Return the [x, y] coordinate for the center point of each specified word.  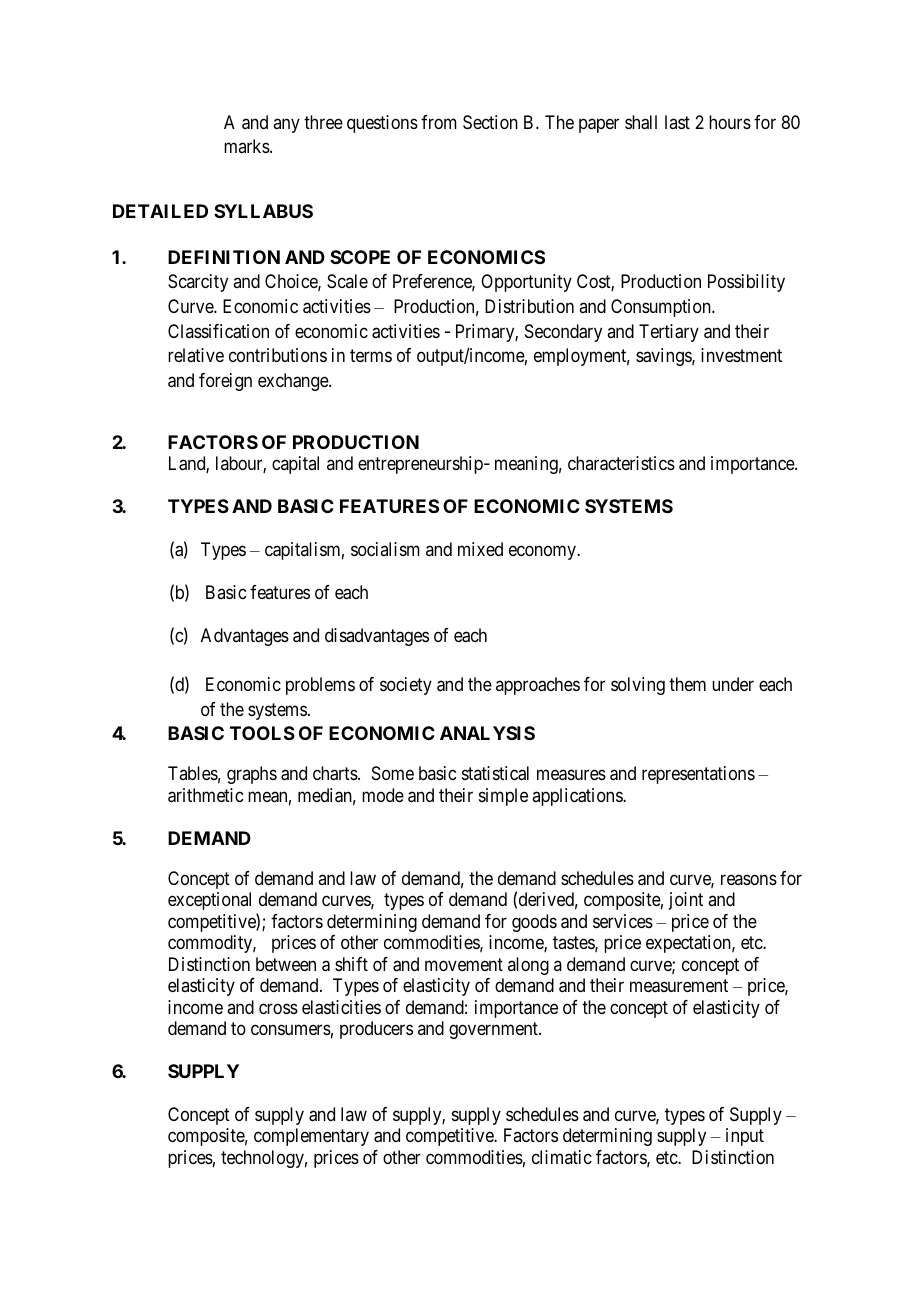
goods [534, 923]
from [439, 122]
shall [641, 122]
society [406, 686]
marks [247, 146]
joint [686, 901]
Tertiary [669, 333]
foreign [225, 382]
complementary [311, 1137]
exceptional [209, 901]
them [687, 684]
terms [371, 356]
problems [320, 686]
